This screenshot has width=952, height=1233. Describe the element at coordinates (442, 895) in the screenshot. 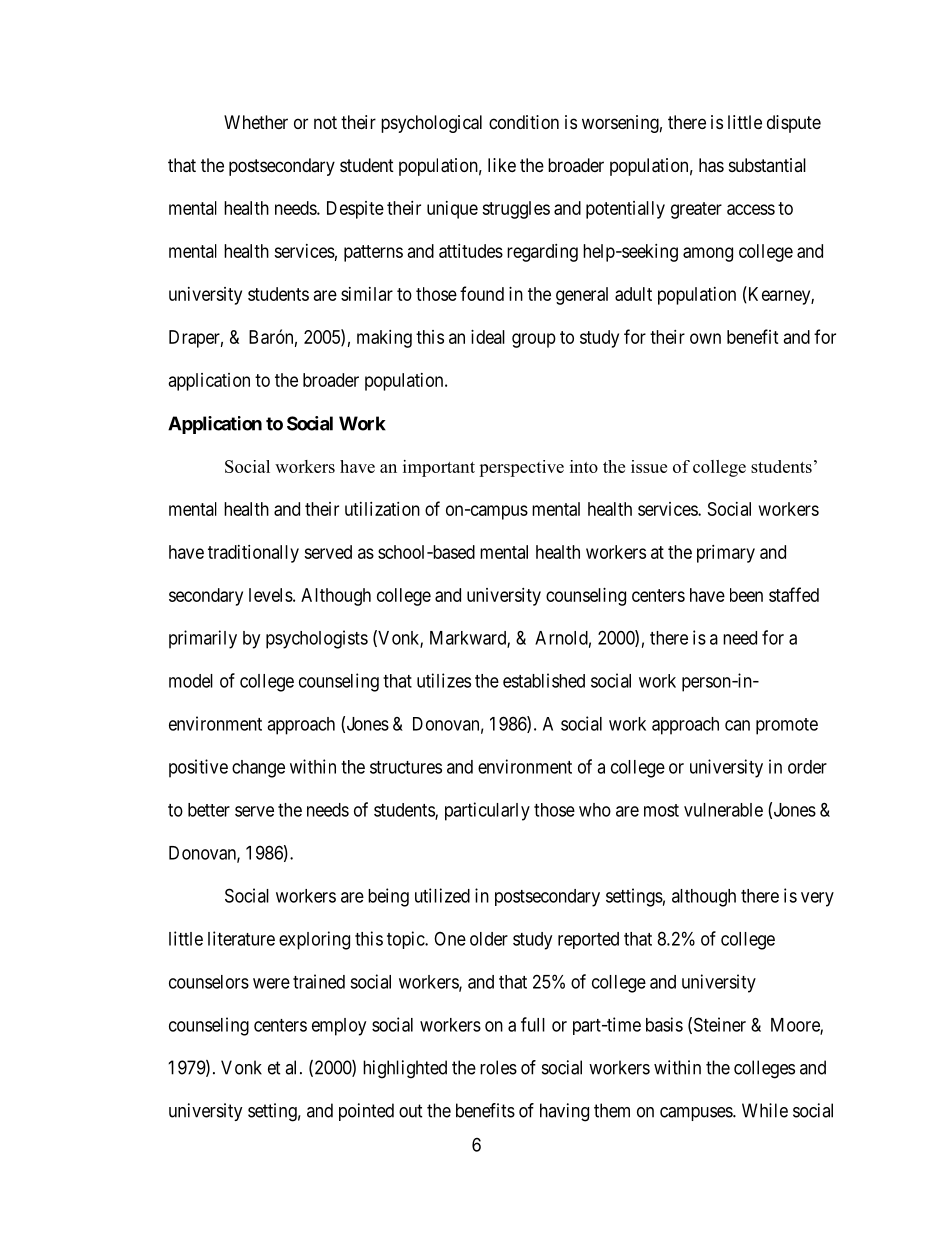

I see `utilized` at that location.
